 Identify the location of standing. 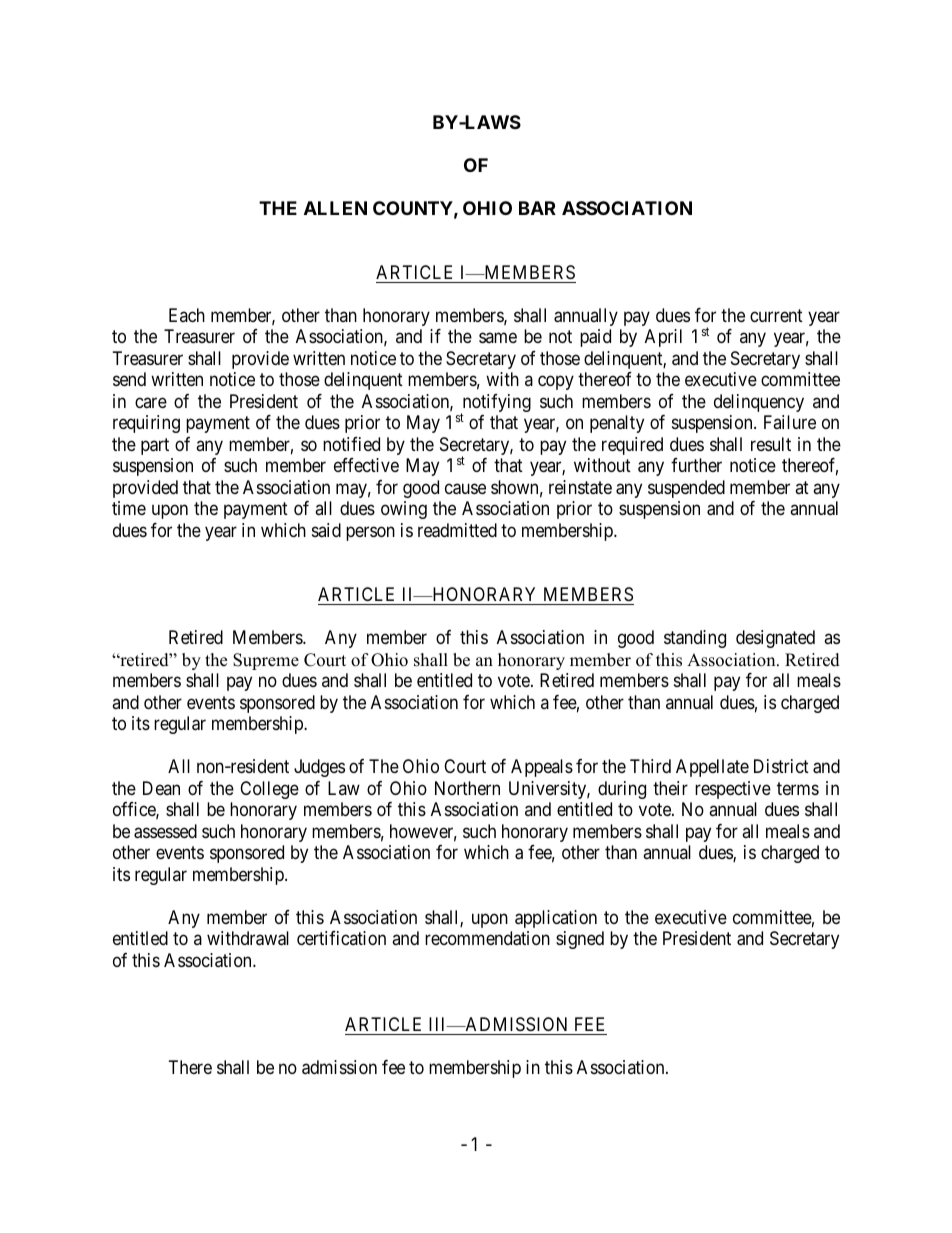
(695, 639).
